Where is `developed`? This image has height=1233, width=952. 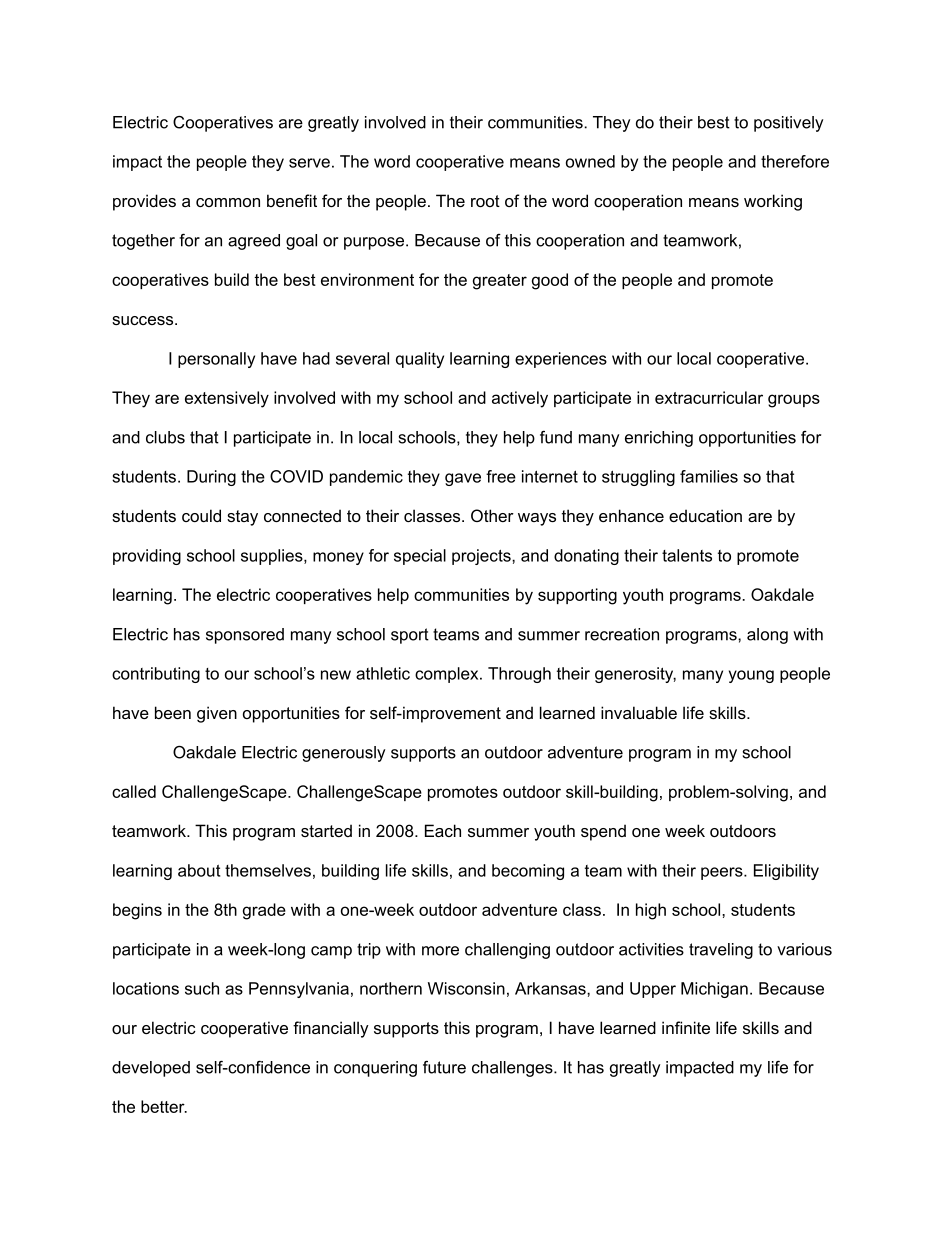 developed is located at coordinates (151, 1069).
